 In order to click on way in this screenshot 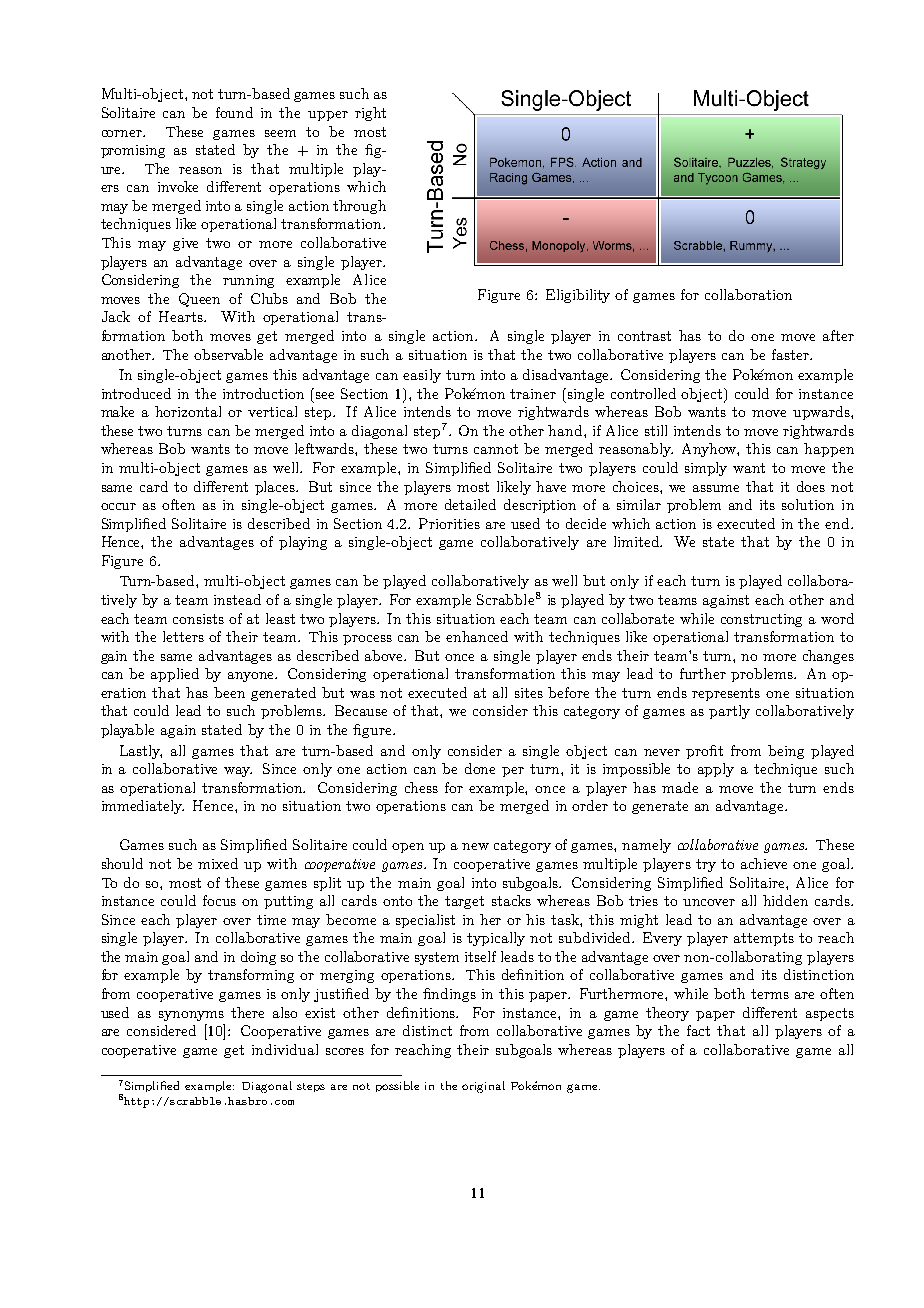, I will do `click(238, 772)`.
